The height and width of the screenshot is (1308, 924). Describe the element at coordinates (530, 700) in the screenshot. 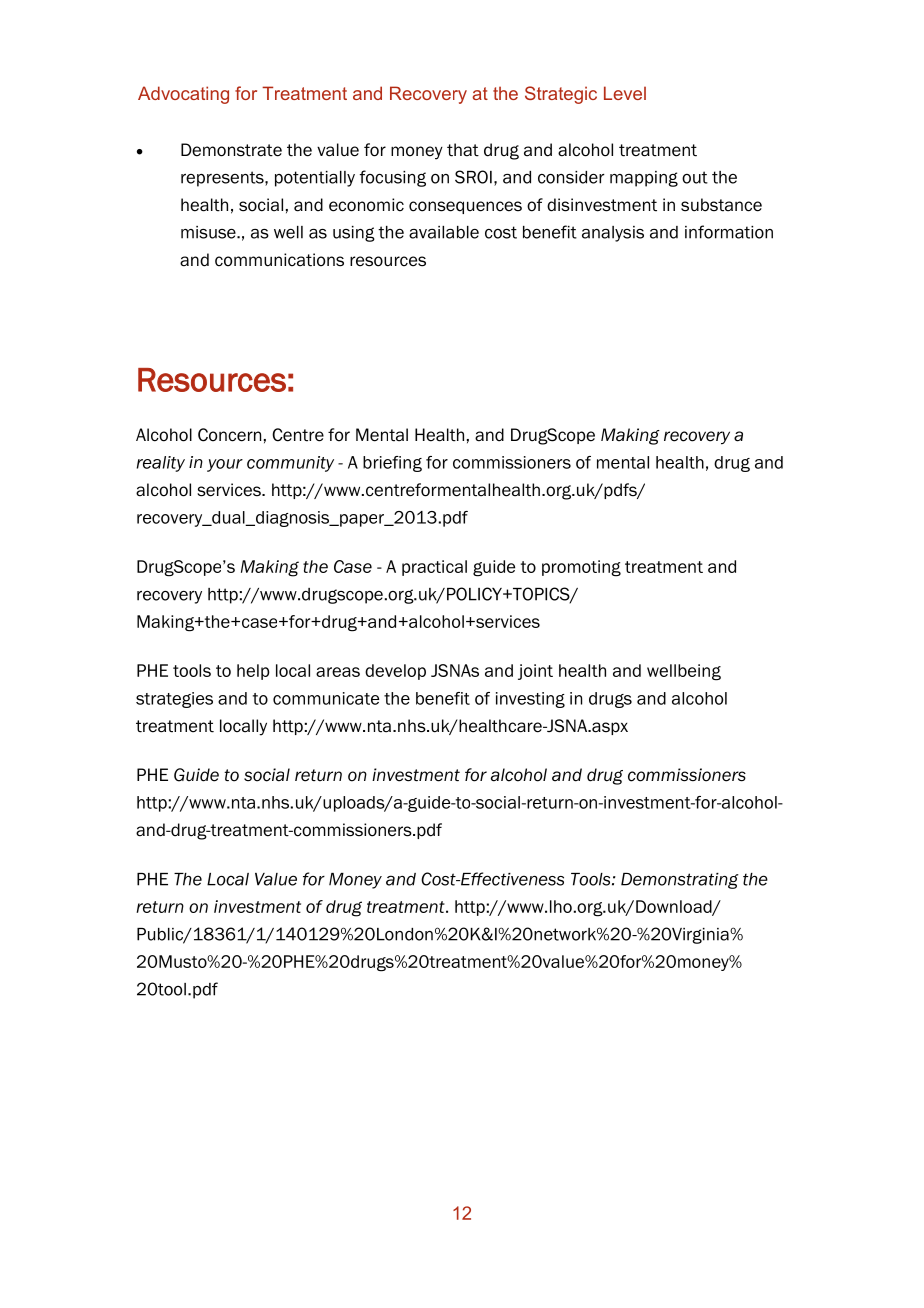

I see `investing` at that location.
